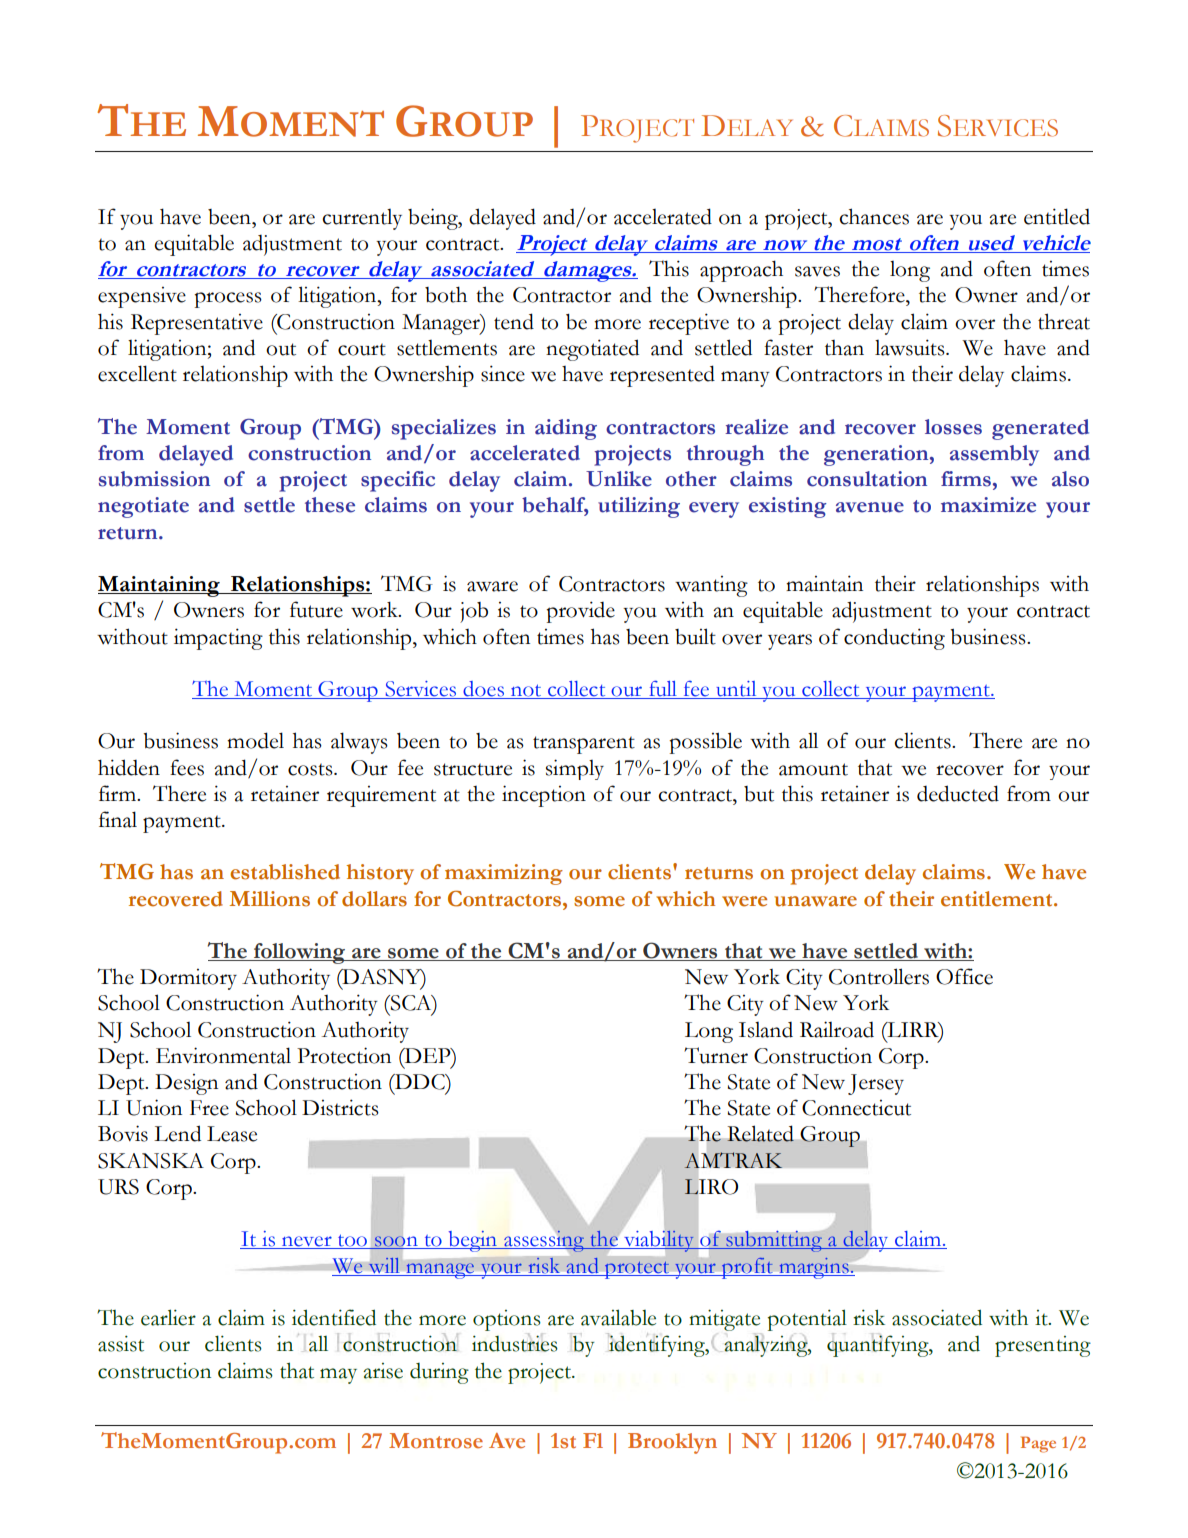 The image size is (1188, 1538). Describe the element at coordinates (672, 1443) in the page. I see `Brooklyn` at that location.
